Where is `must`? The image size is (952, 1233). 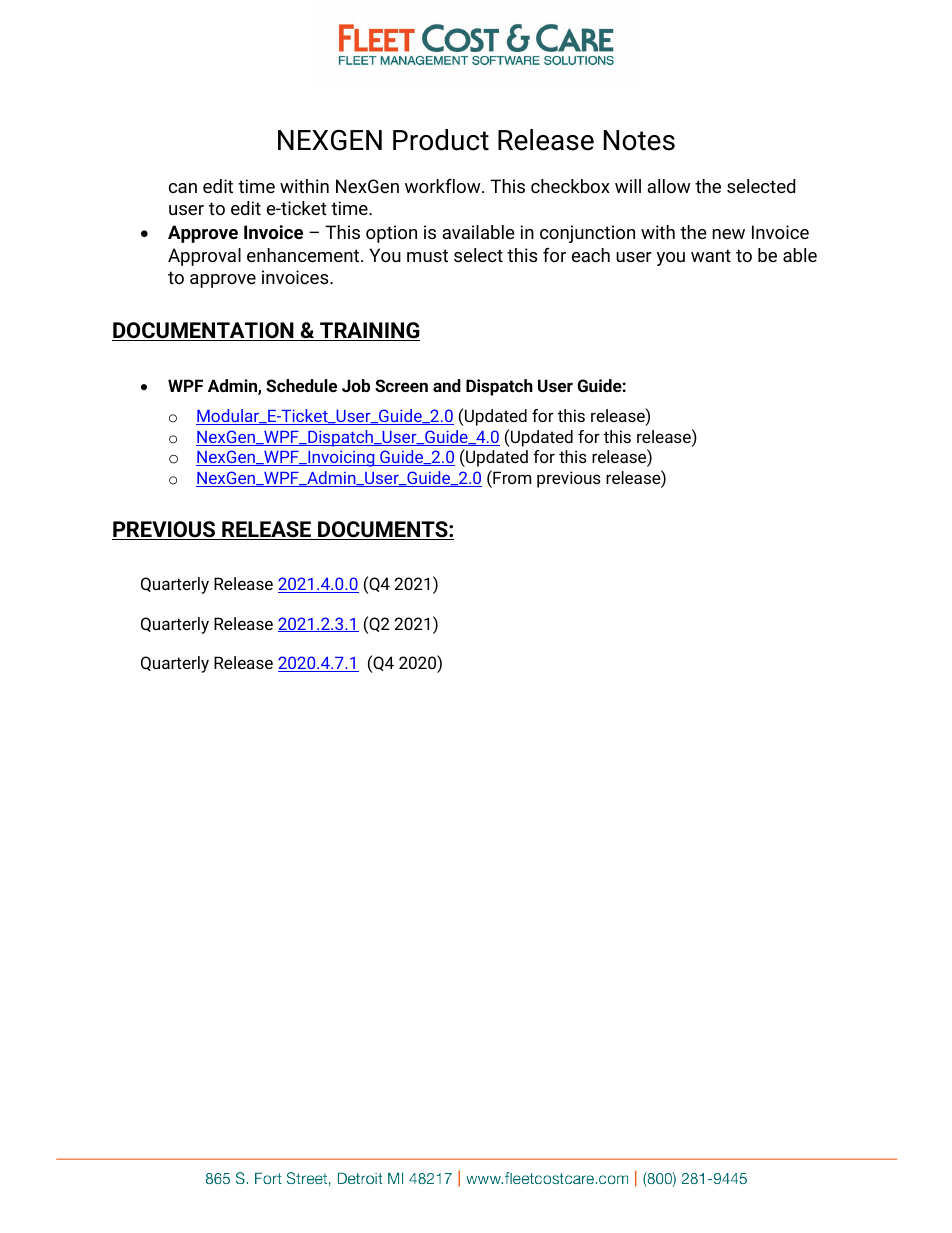
must is located at coordinates (427, 255).
